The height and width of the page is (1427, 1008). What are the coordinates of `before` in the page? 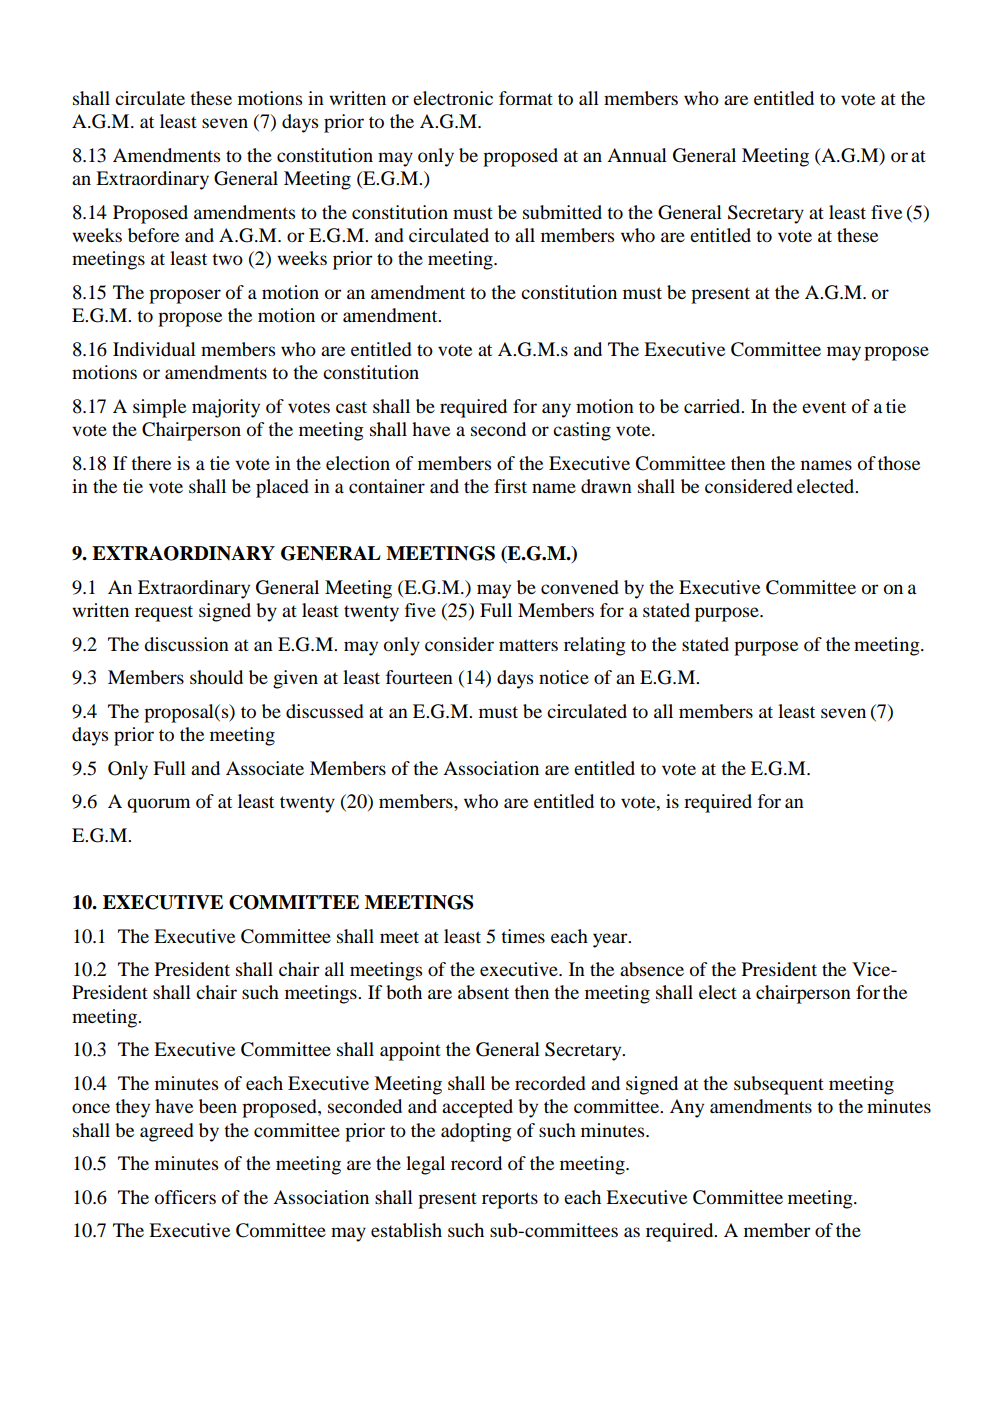 It's located at (153, 235).
